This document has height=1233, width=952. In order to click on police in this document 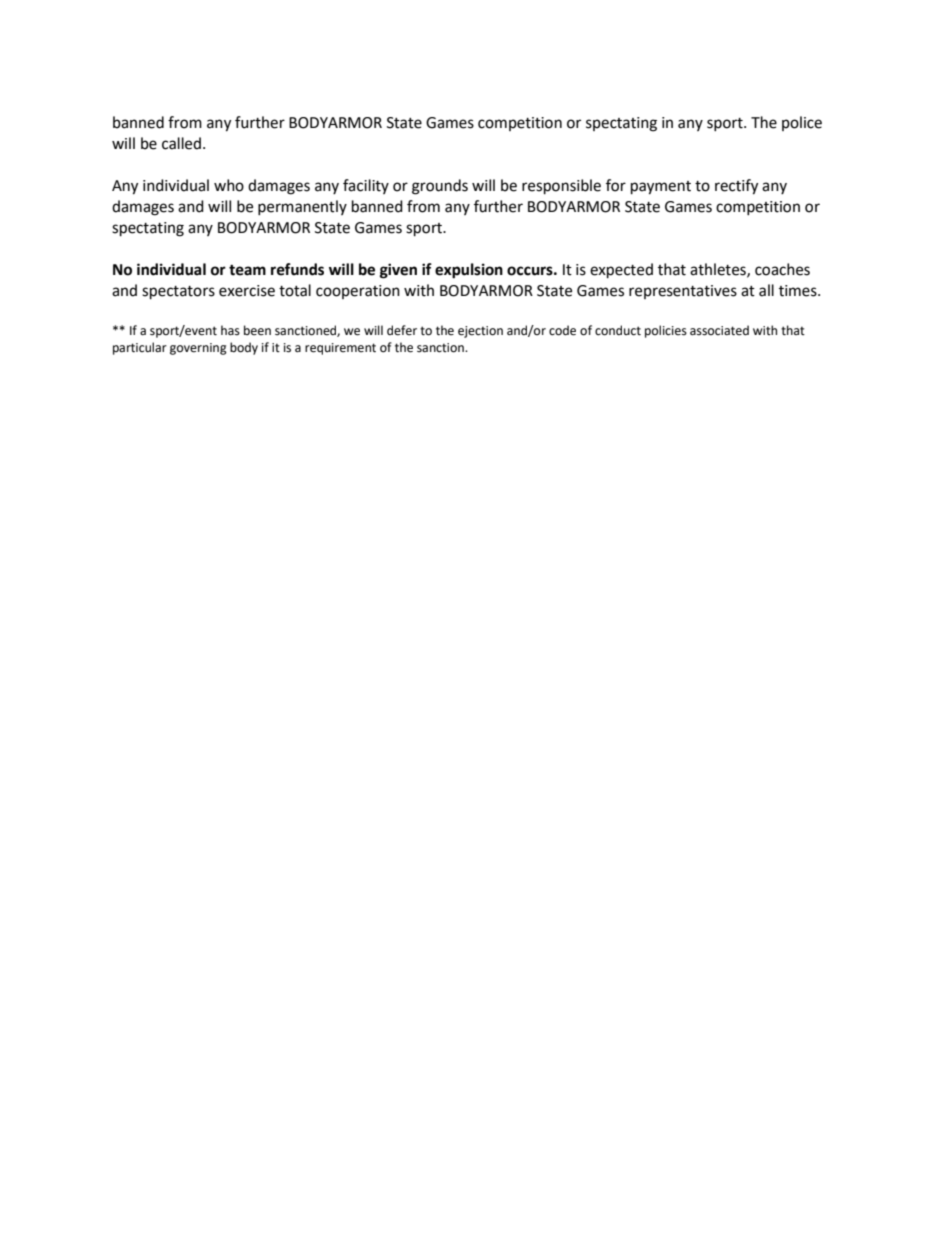, I will do `click(802, 123)`.
